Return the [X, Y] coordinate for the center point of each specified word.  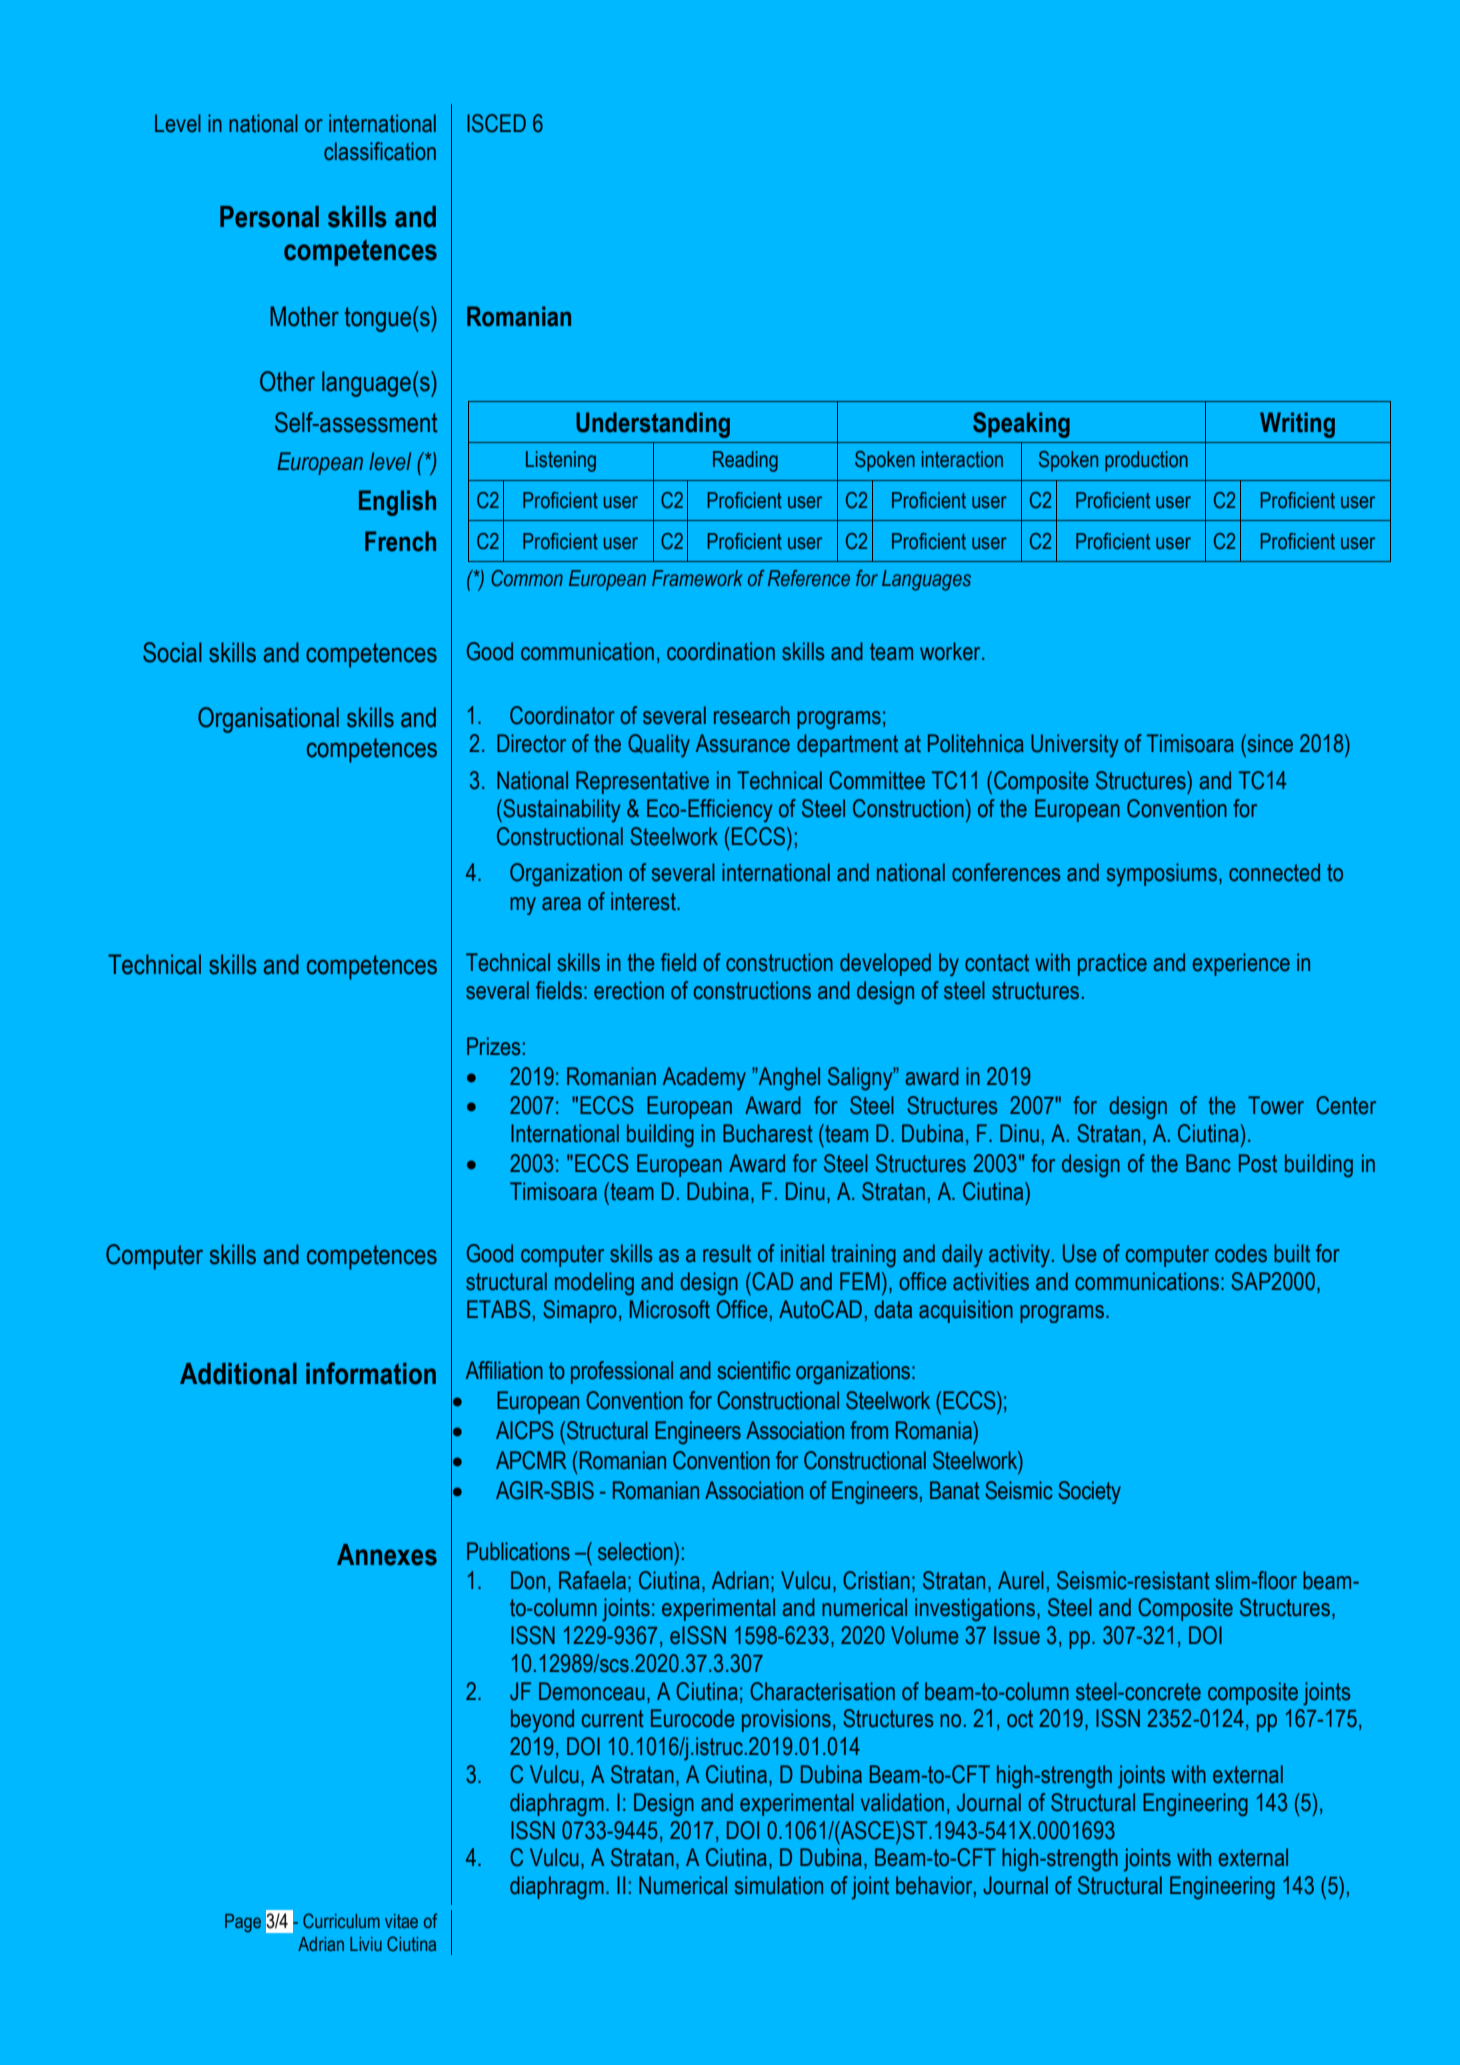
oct [1020, 1719]
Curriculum [341, 1920]
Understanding [653, 425]
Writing [1297, 425]
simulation [779, 1885]
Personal [269, 217]
